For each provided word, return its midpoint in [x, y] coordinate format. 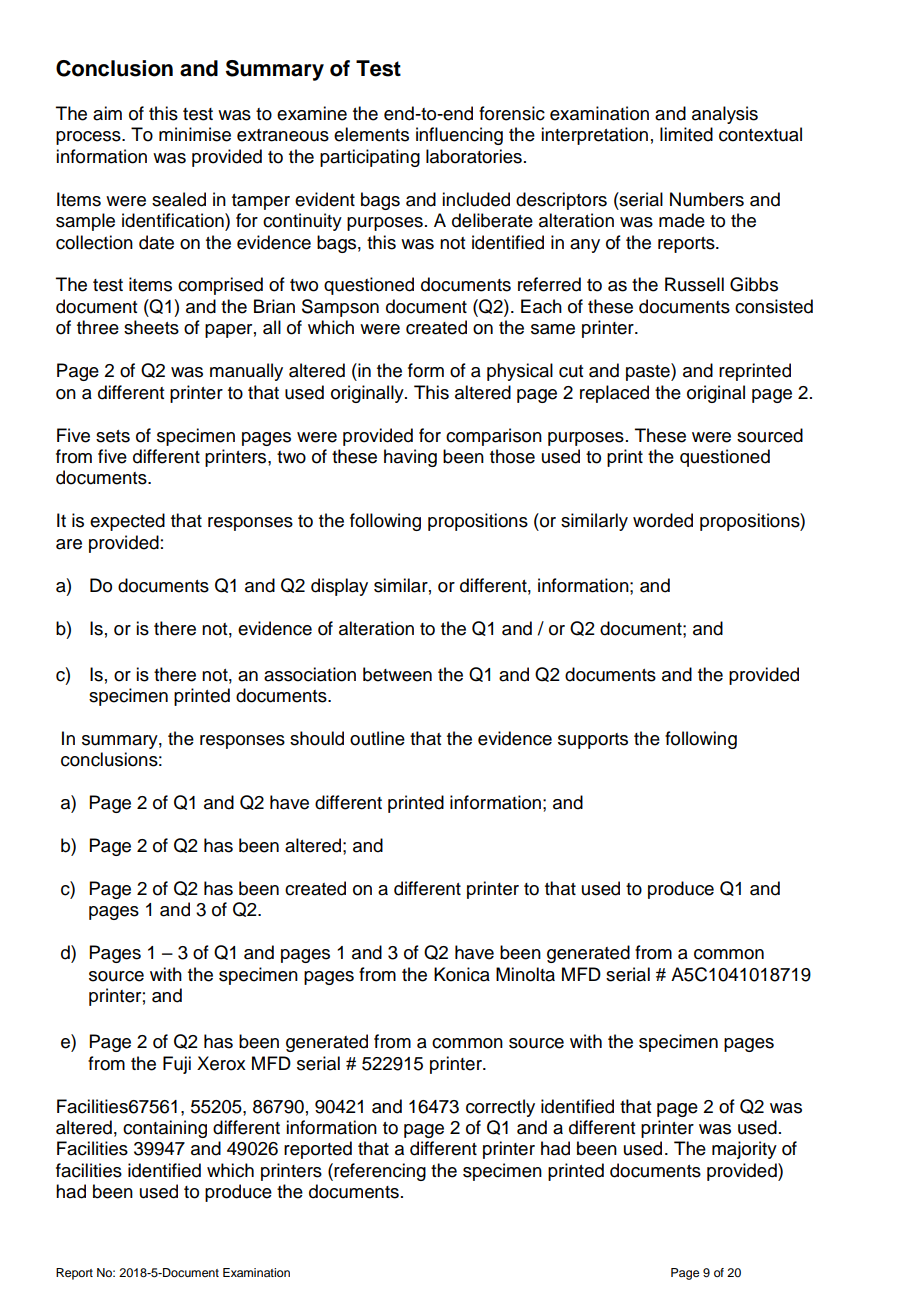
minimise [195, 134]
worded [663, 520]
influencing [459, 136]
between [397, 674]
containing [165, 1129]
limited [686, 134]
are [69, 544]
